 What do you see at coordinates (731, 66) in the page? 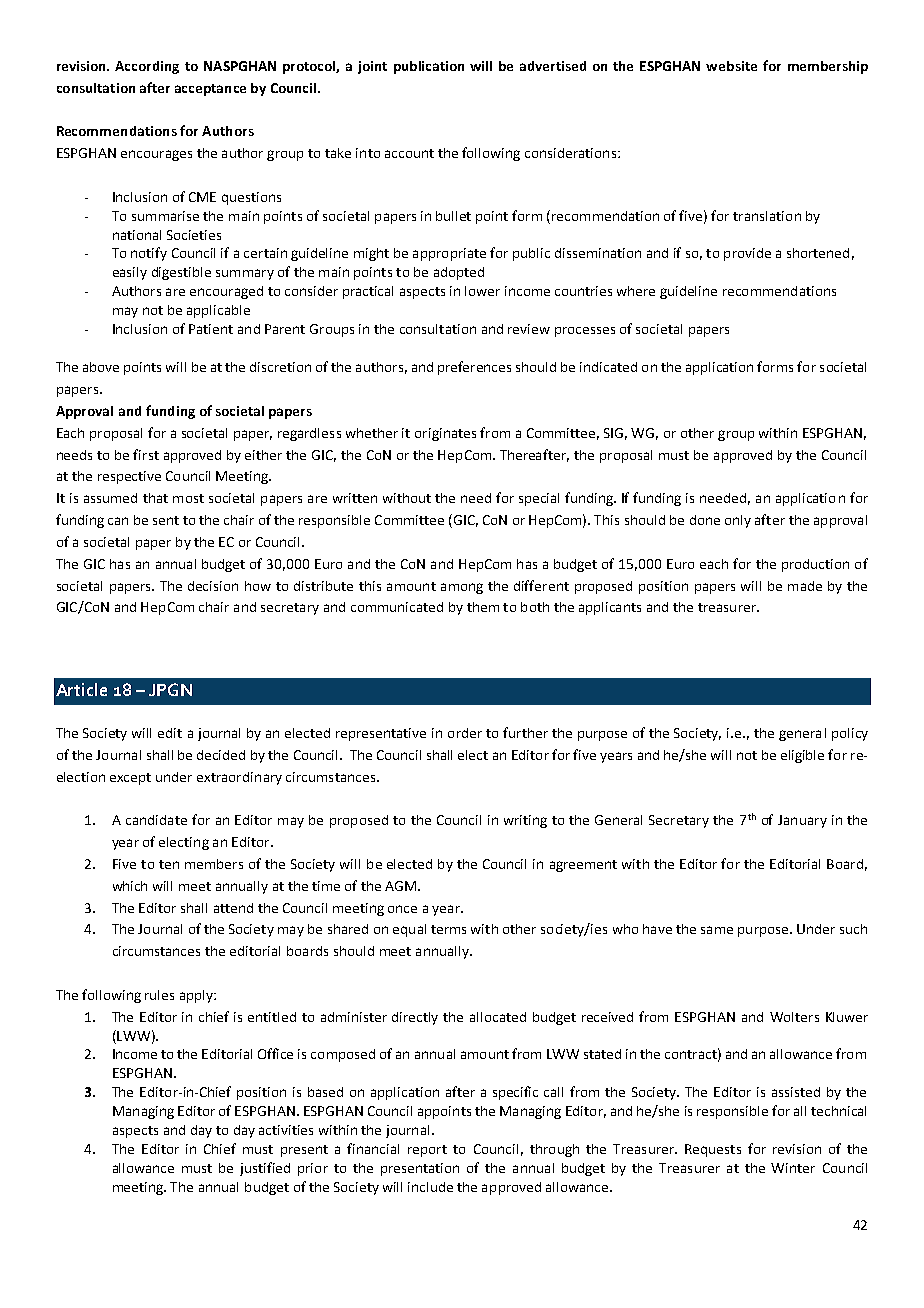
I see `website` at bounding box center [731, 66].
